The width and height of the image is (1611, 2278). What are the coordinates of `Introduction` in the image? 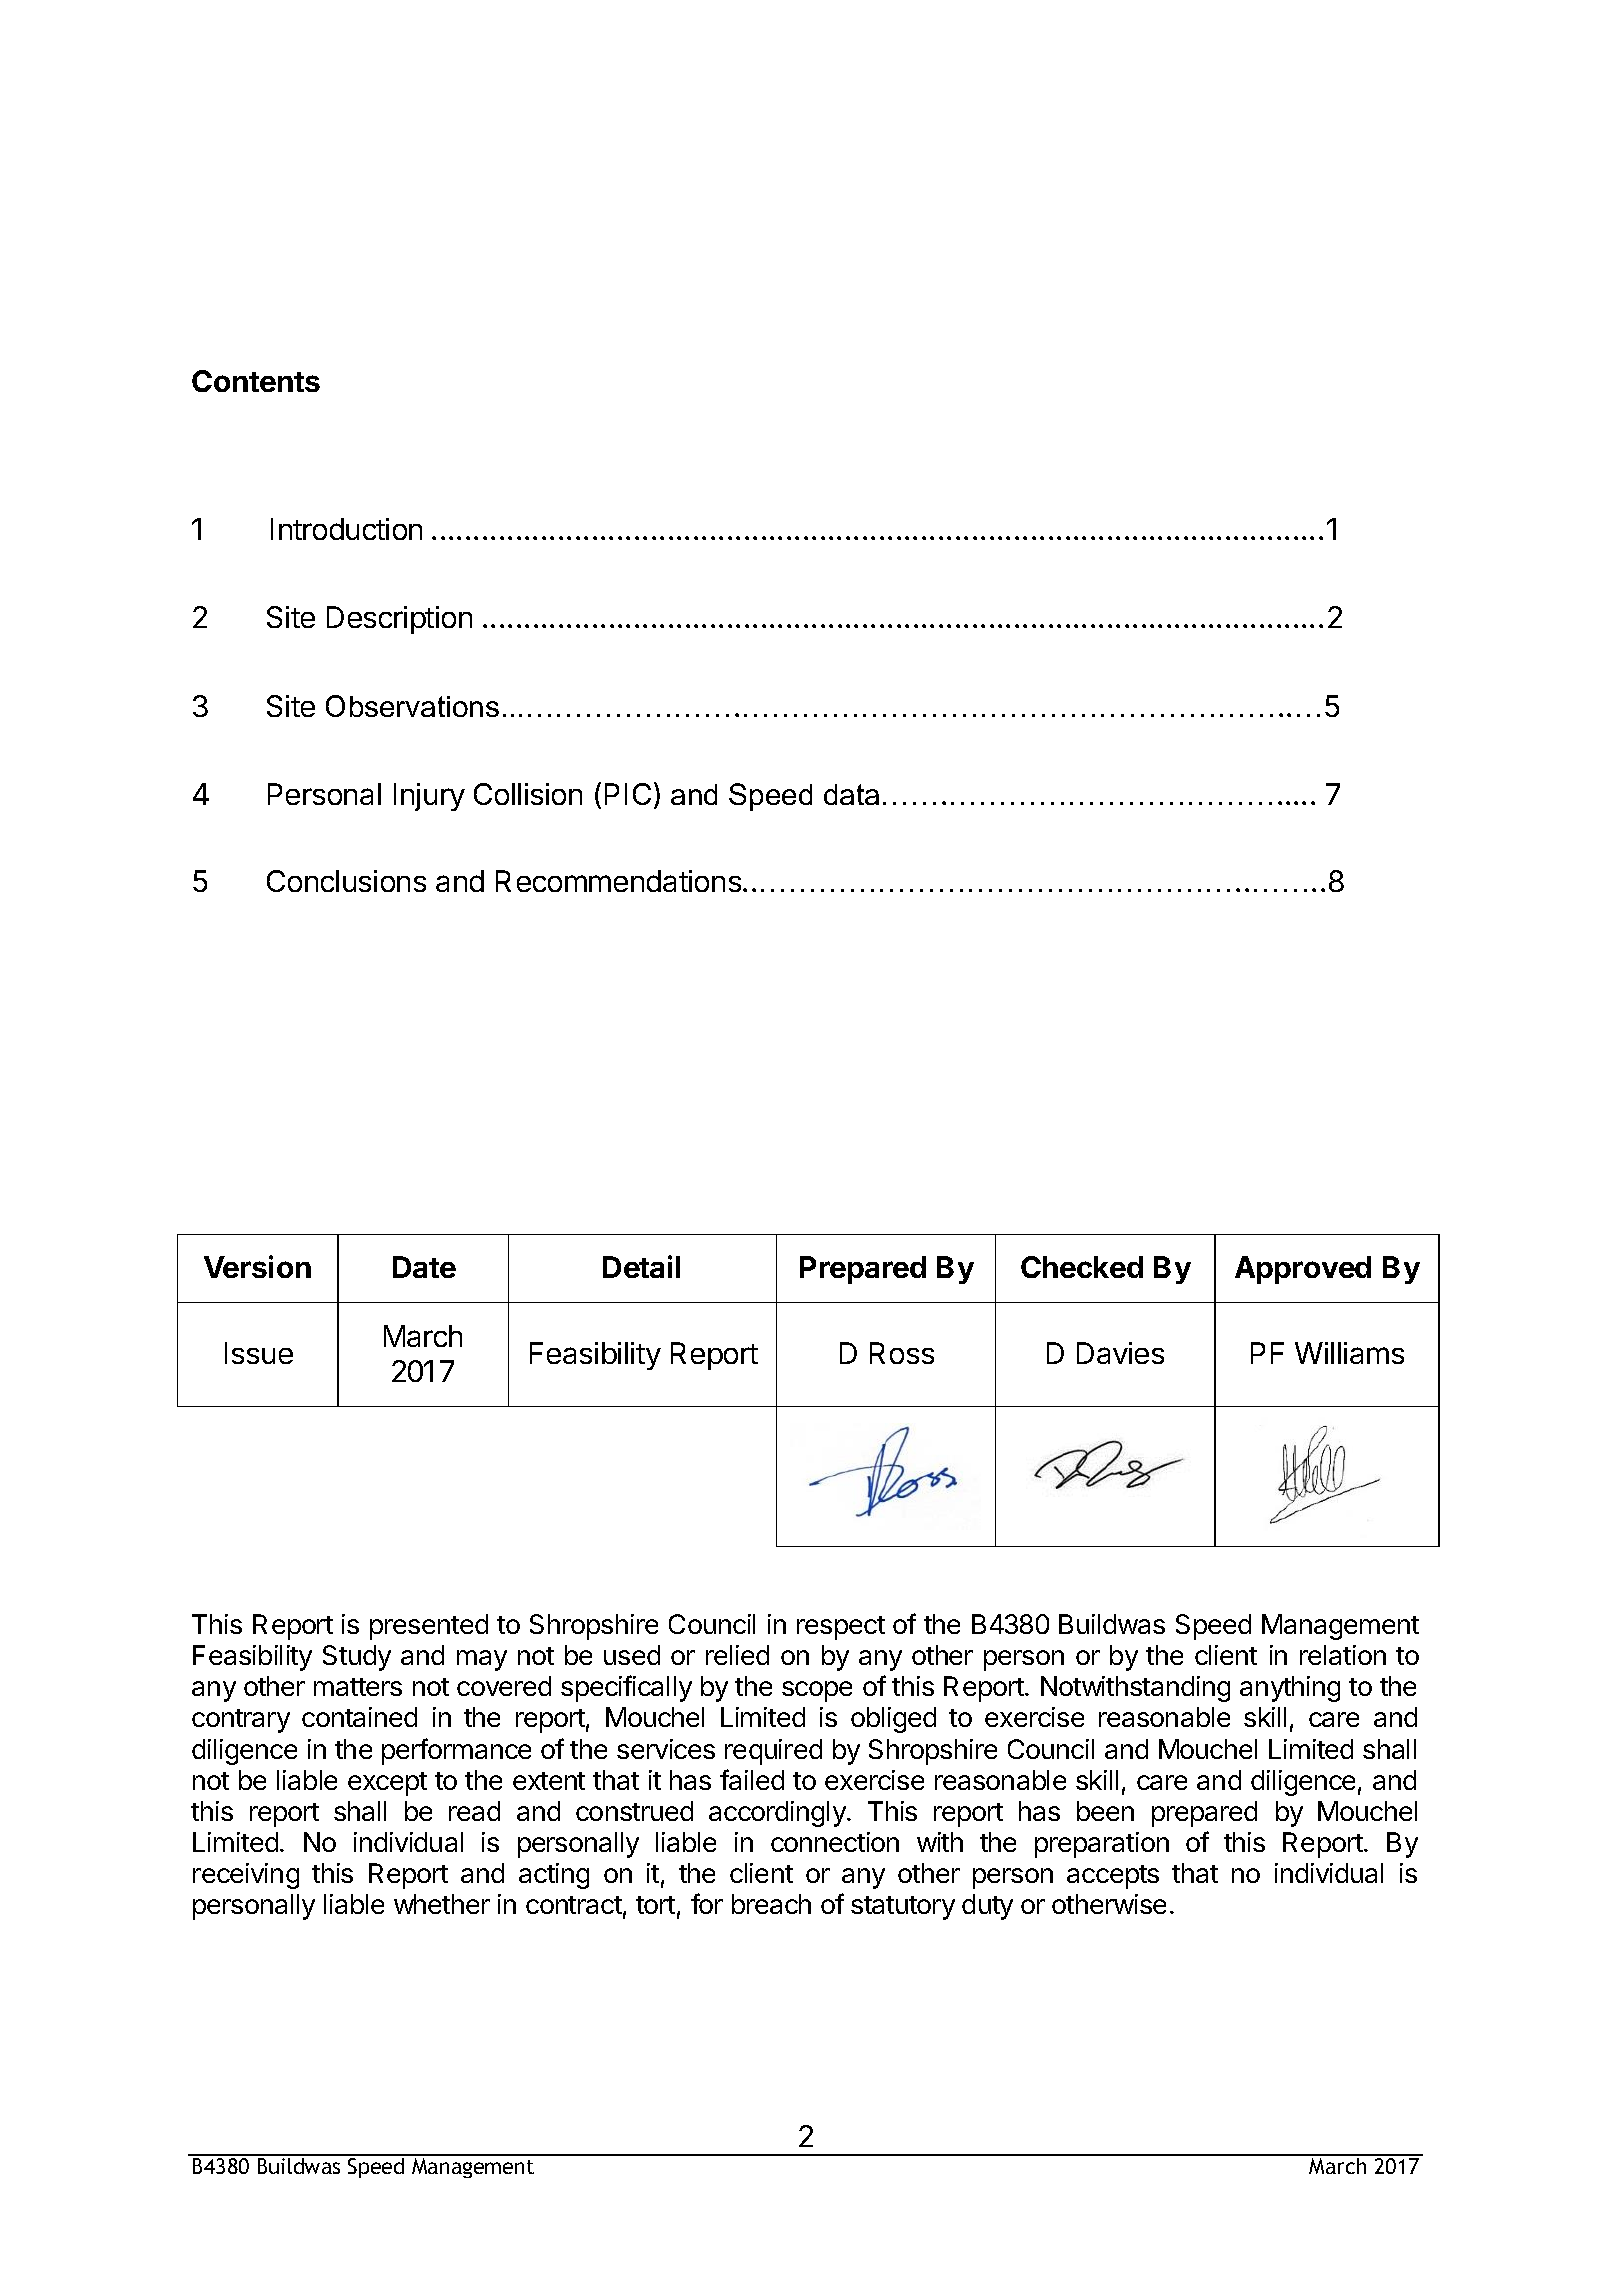 It's located at (346, 529).
